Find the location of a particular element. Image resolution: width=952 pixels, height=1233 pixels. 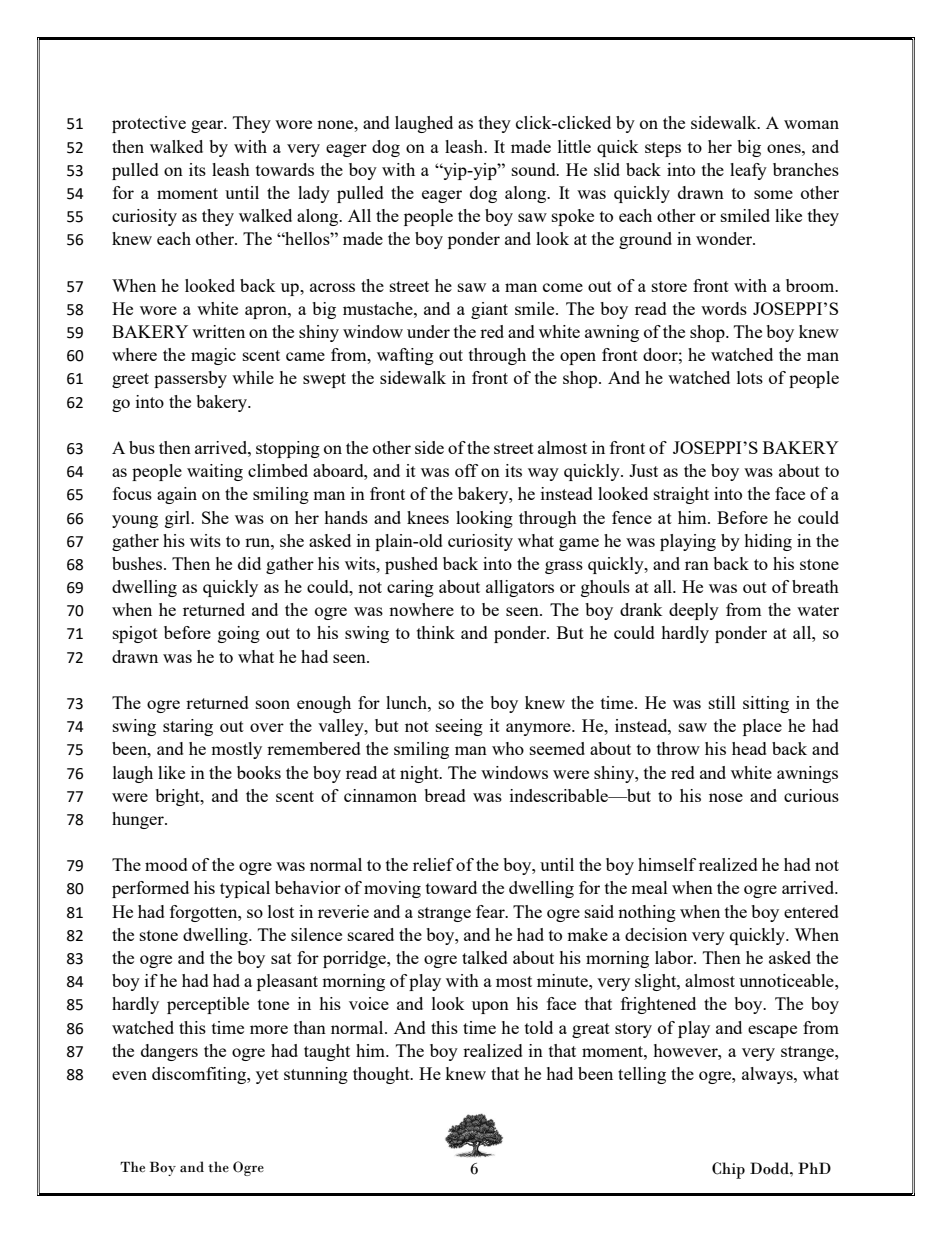

think is located at coordinates (436, 632).
